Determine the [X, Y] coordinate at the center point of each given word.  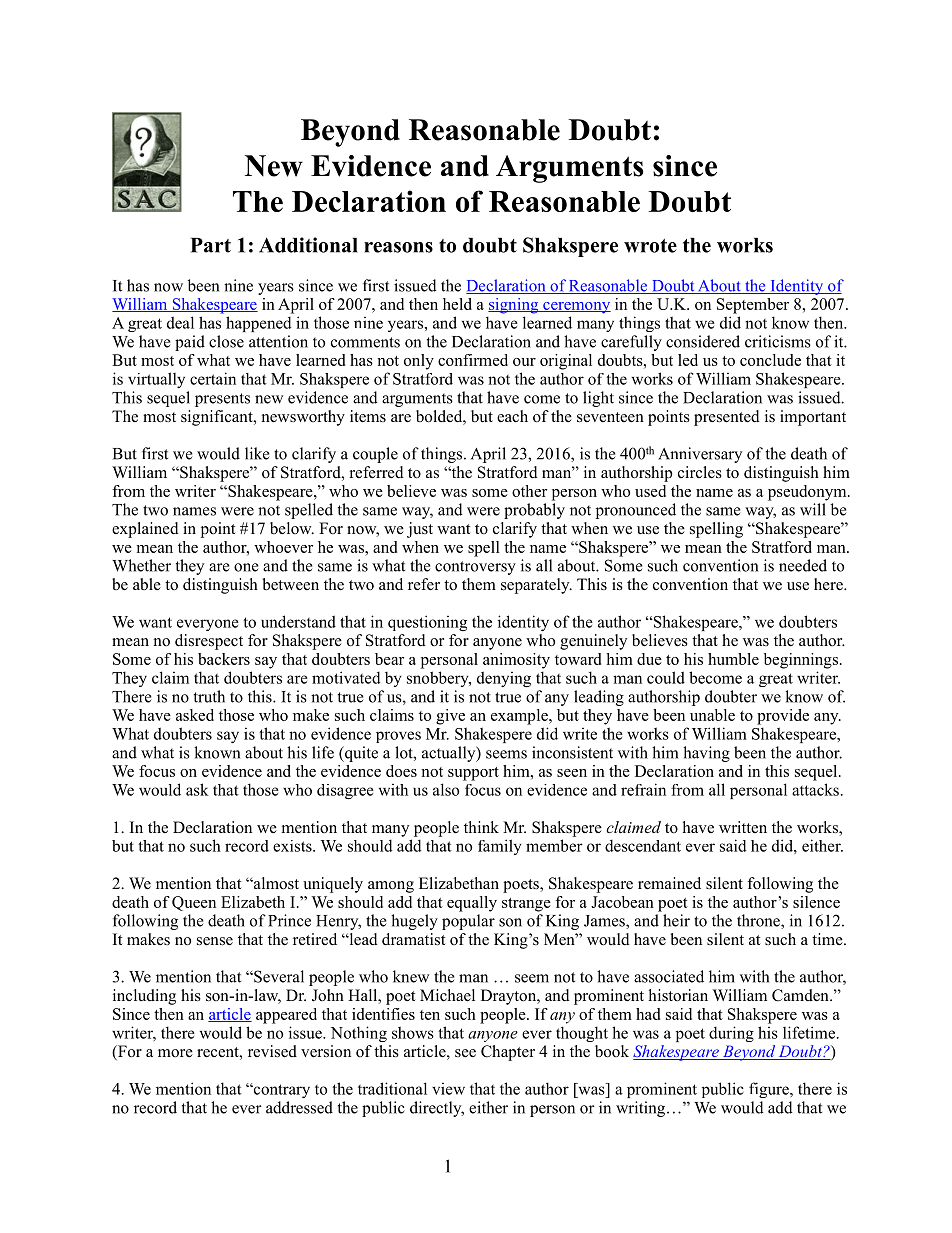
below [292, 528]
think [481, 827]
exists [293, 846]
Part [211, 245]
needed [803, 565]
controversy [475, 568]
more [175, 1053]
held [457, 304]
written [743, 827]
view [448, 1089]
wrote [650, 246]
